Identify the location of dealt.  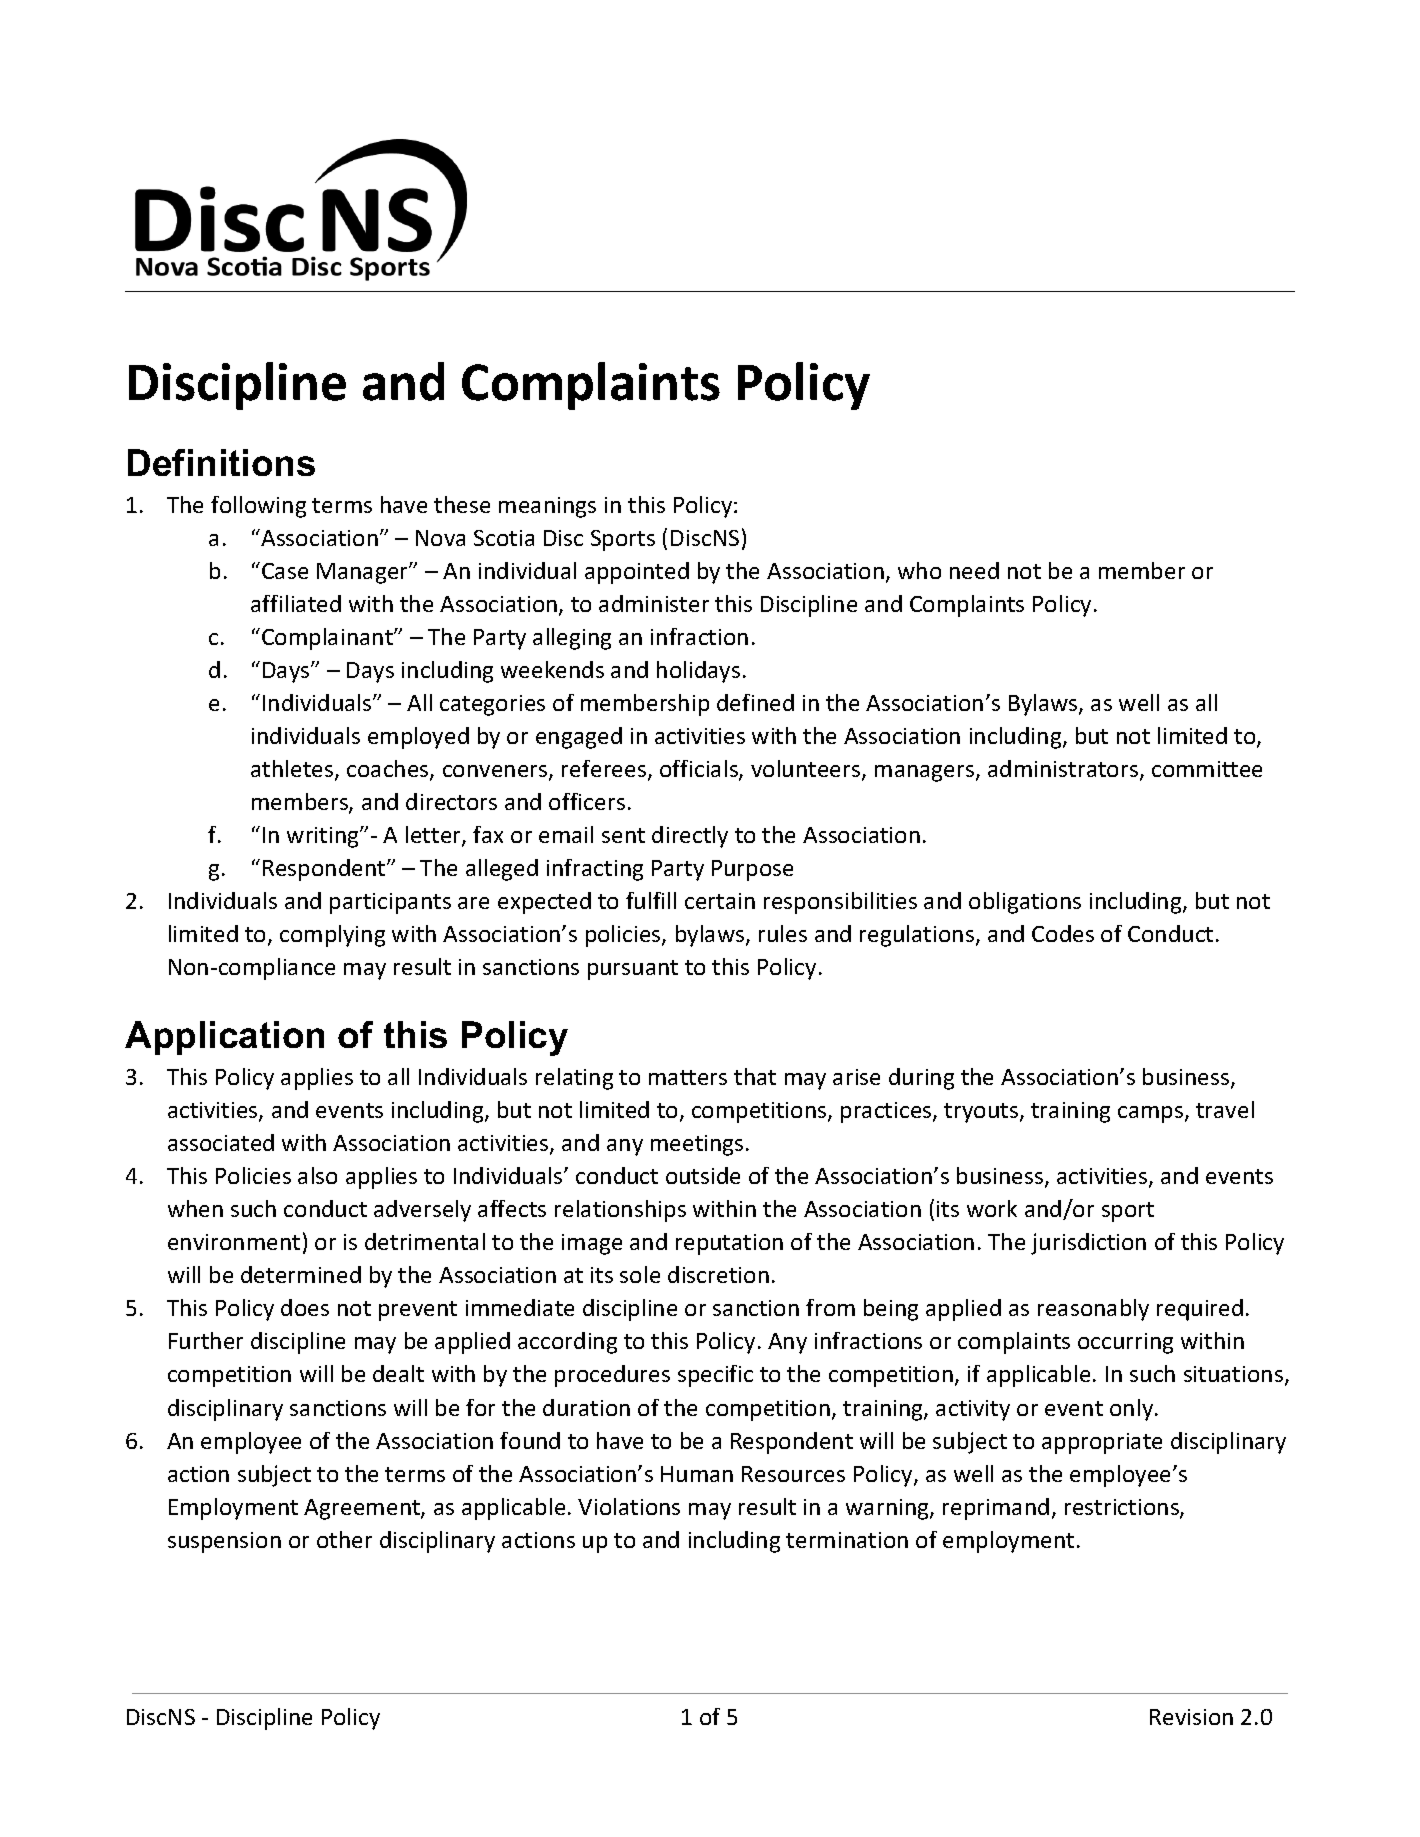
(398, 1373).
